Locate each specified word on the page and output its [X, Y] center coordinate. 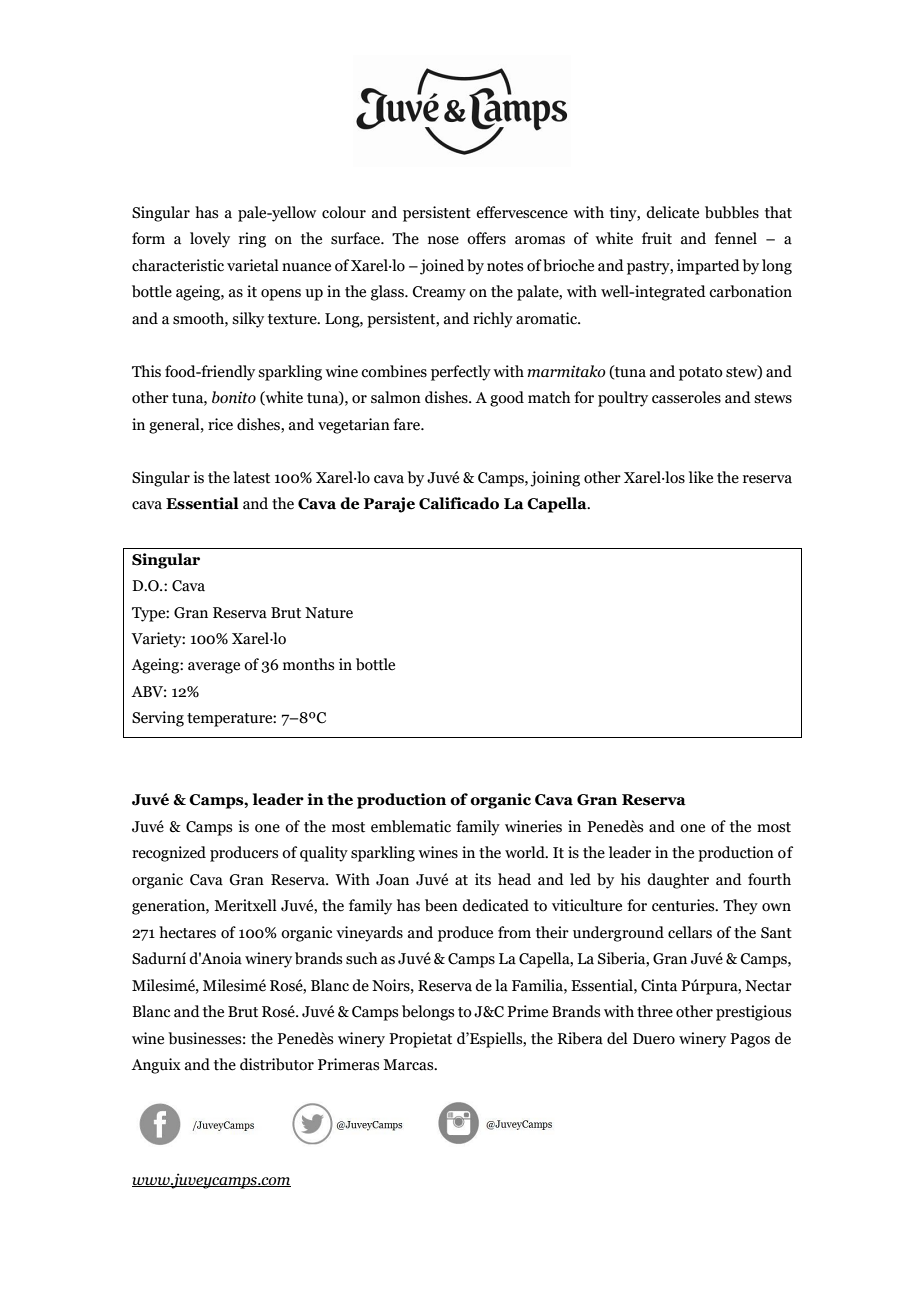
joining [555, 479]
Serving [158, 719]
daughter [678, 881]
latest [251, 477]
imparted [708, 267]
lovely [210, 240]
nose [443, 240]
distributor [277, 1064]
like [701, 477]
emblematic [411, 826]
